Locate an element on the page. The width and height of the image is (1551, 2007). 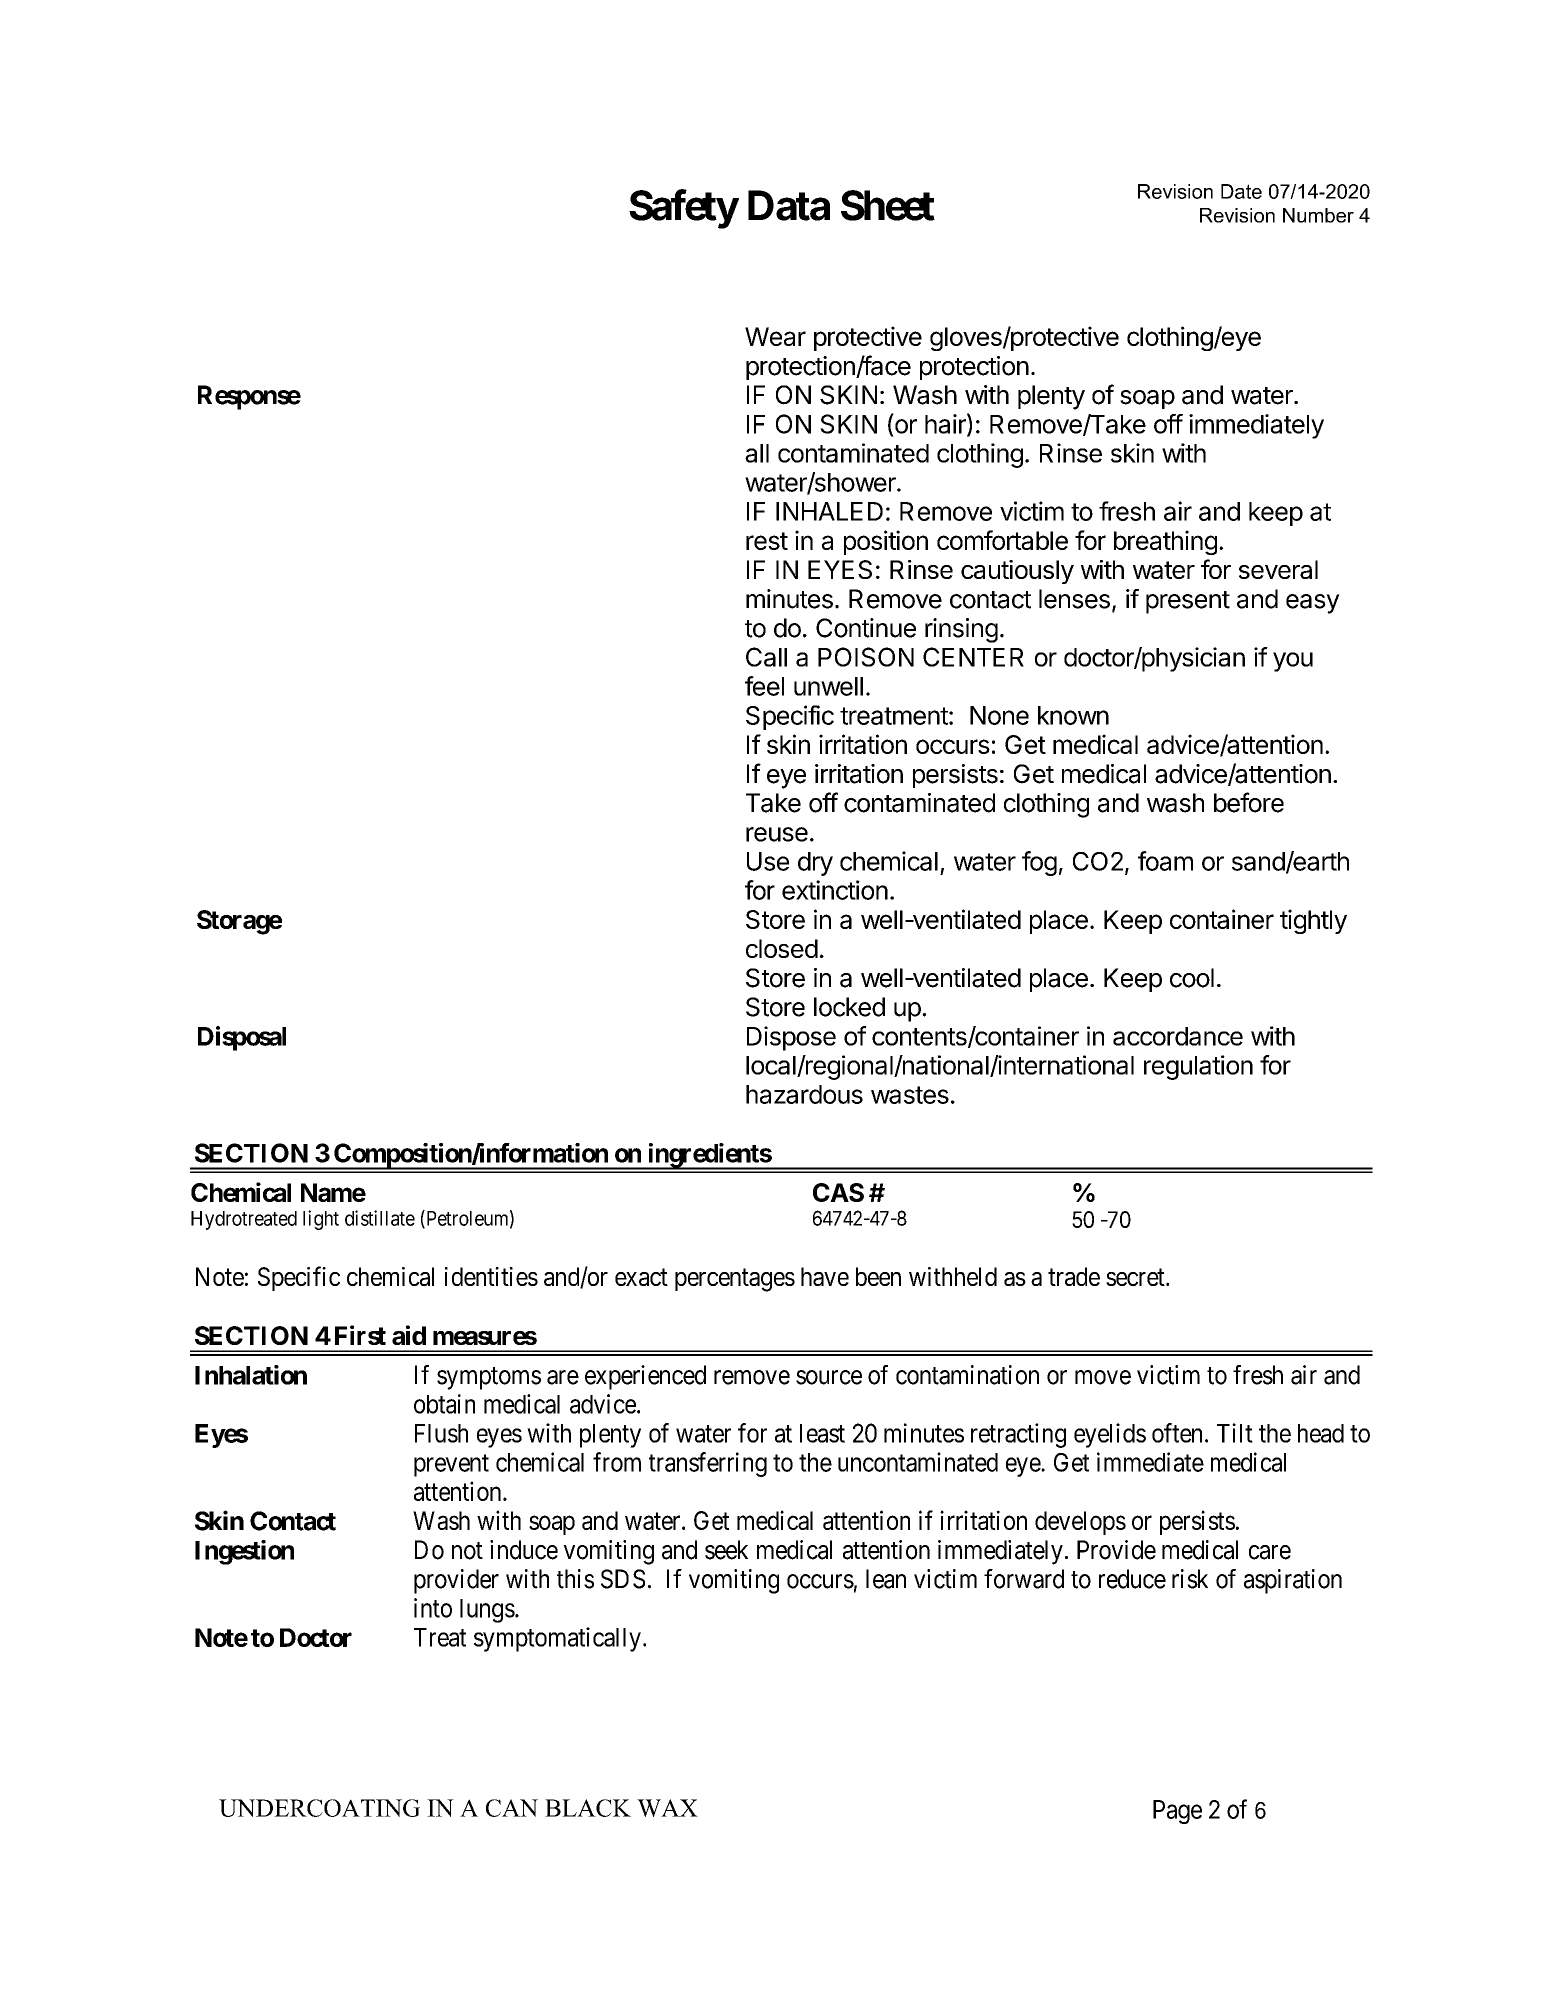
present is located at coordinates (1188, 602).
